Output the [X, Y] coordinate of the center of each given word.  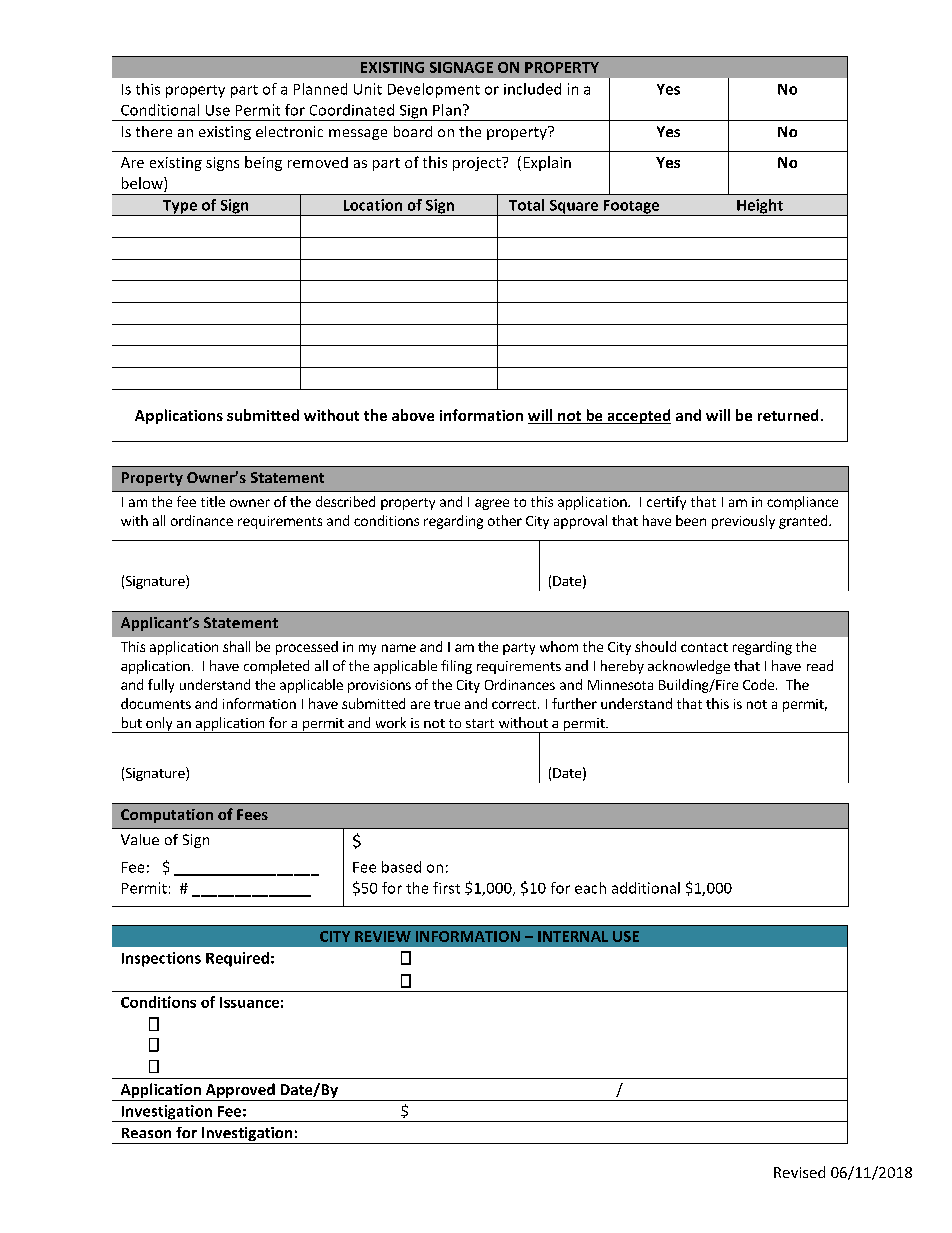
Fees [252, 814]
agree [492, 504]
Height [760, 207]
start [480, 723]
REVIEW [383, 936]
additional [646, 888]
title [213, 501]
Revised [799, 1172]
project [478, 164]
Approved [240, 1090]
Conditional [160, 110]
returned [788, 415]
